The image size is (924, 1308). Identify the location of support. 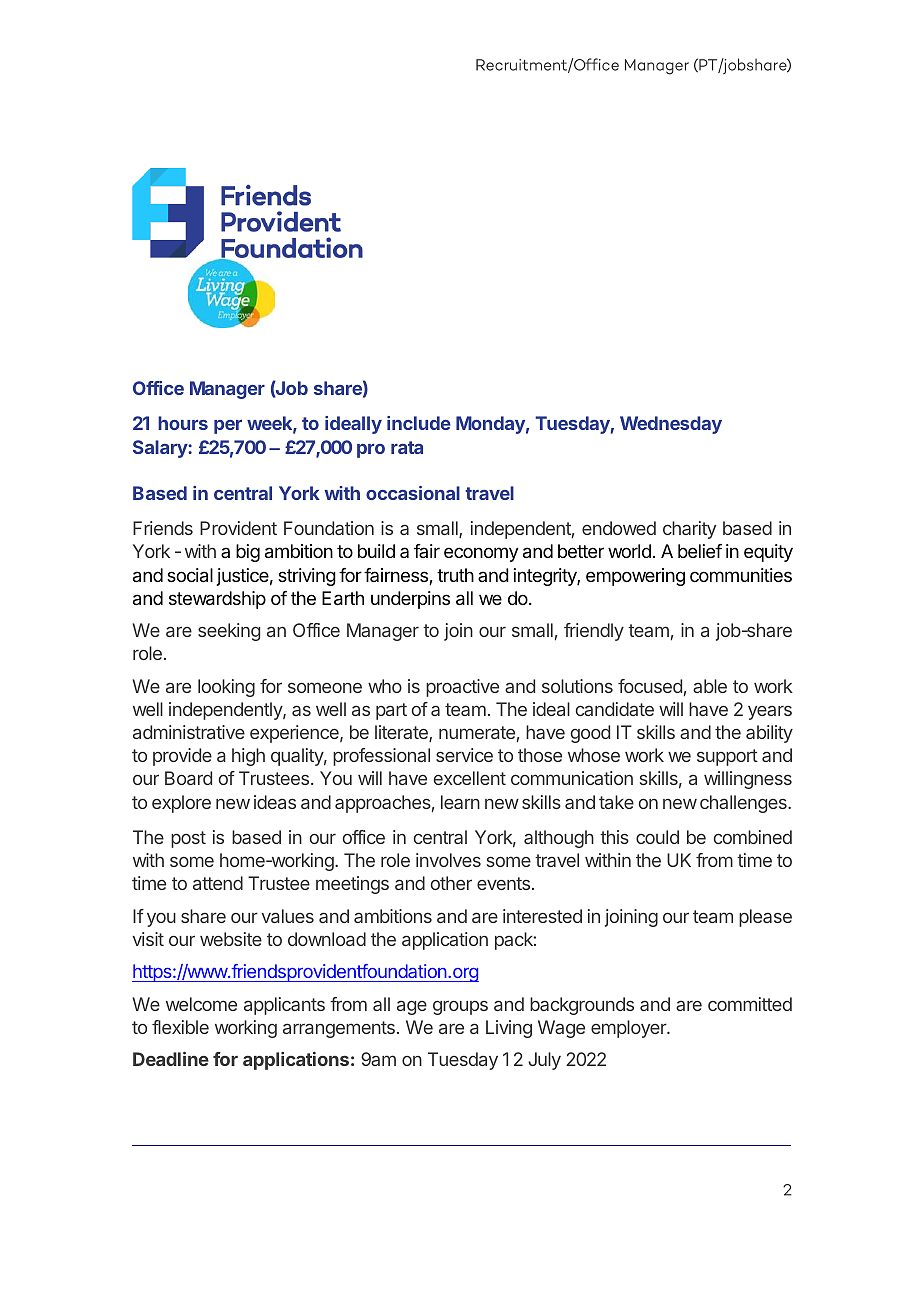
(727, 757).
